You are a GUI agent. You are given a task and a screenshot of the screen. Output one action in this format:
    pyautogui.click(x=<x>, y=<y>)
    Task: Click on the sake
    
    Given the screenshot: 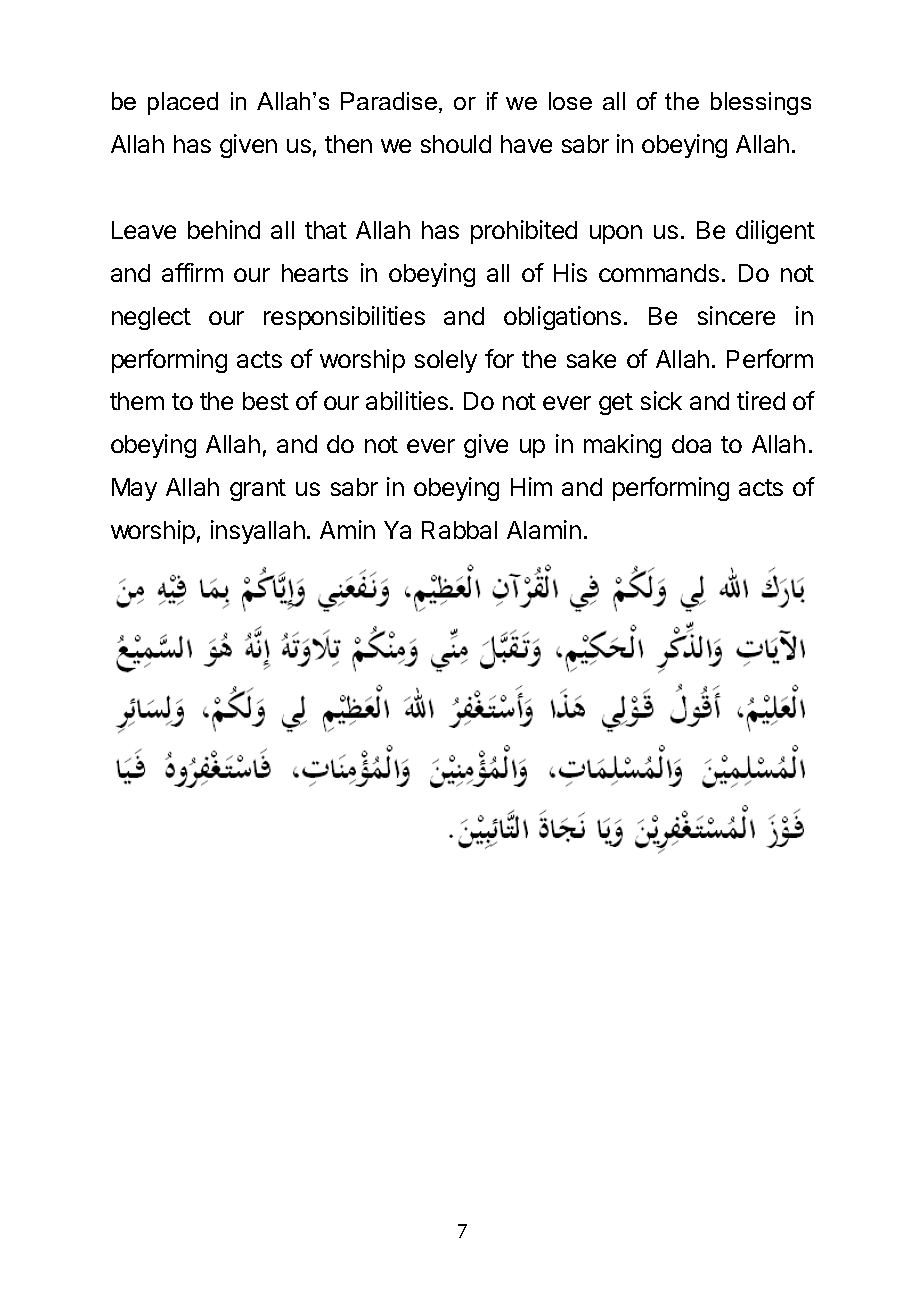 What is the action you would take?
    pyautogui.click(x=591, y=359)
